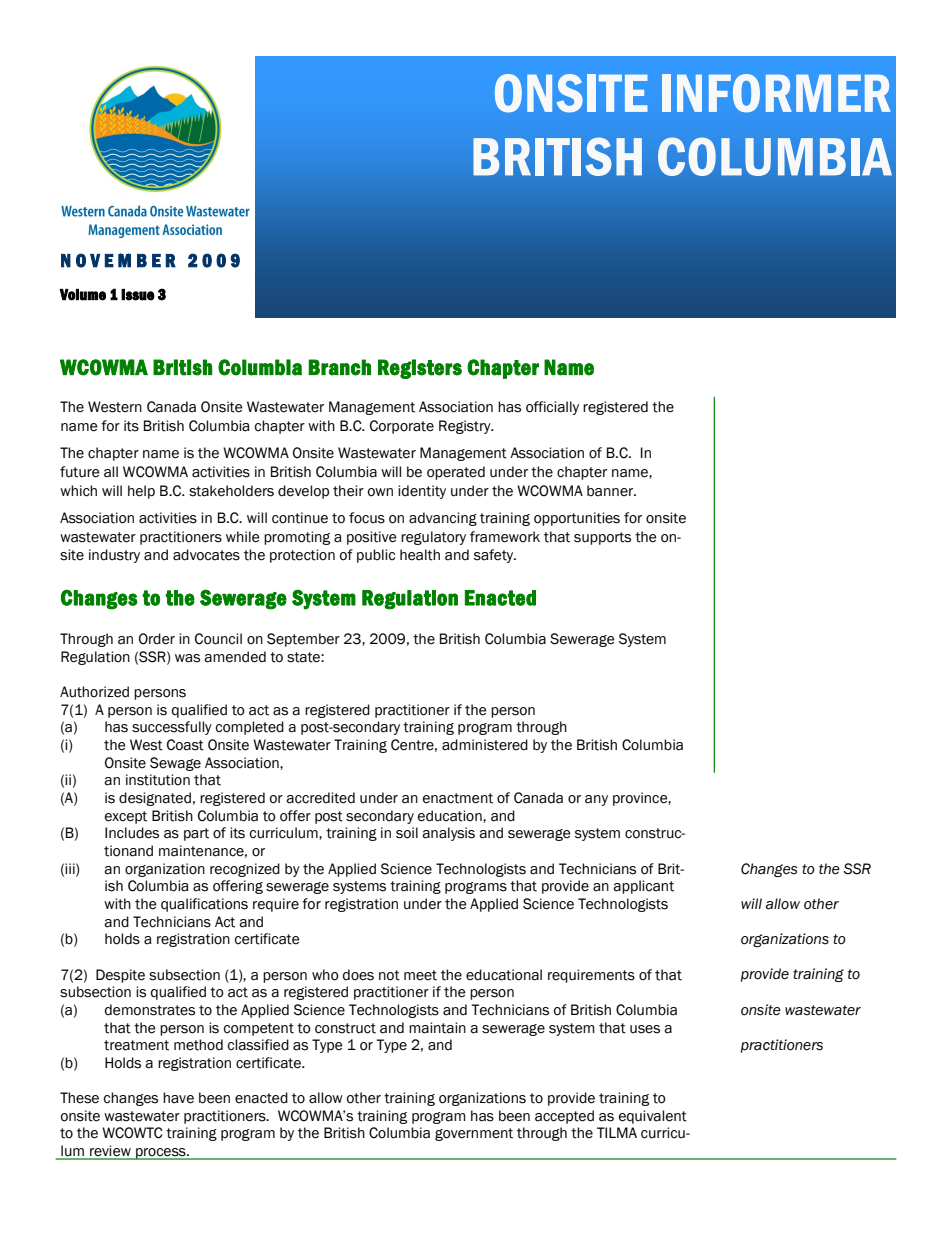 This screenshot has width=952, height=1233. Describe the element at coordinates (776, 93) in the screenshot. I see `INFORMER` at that location.
